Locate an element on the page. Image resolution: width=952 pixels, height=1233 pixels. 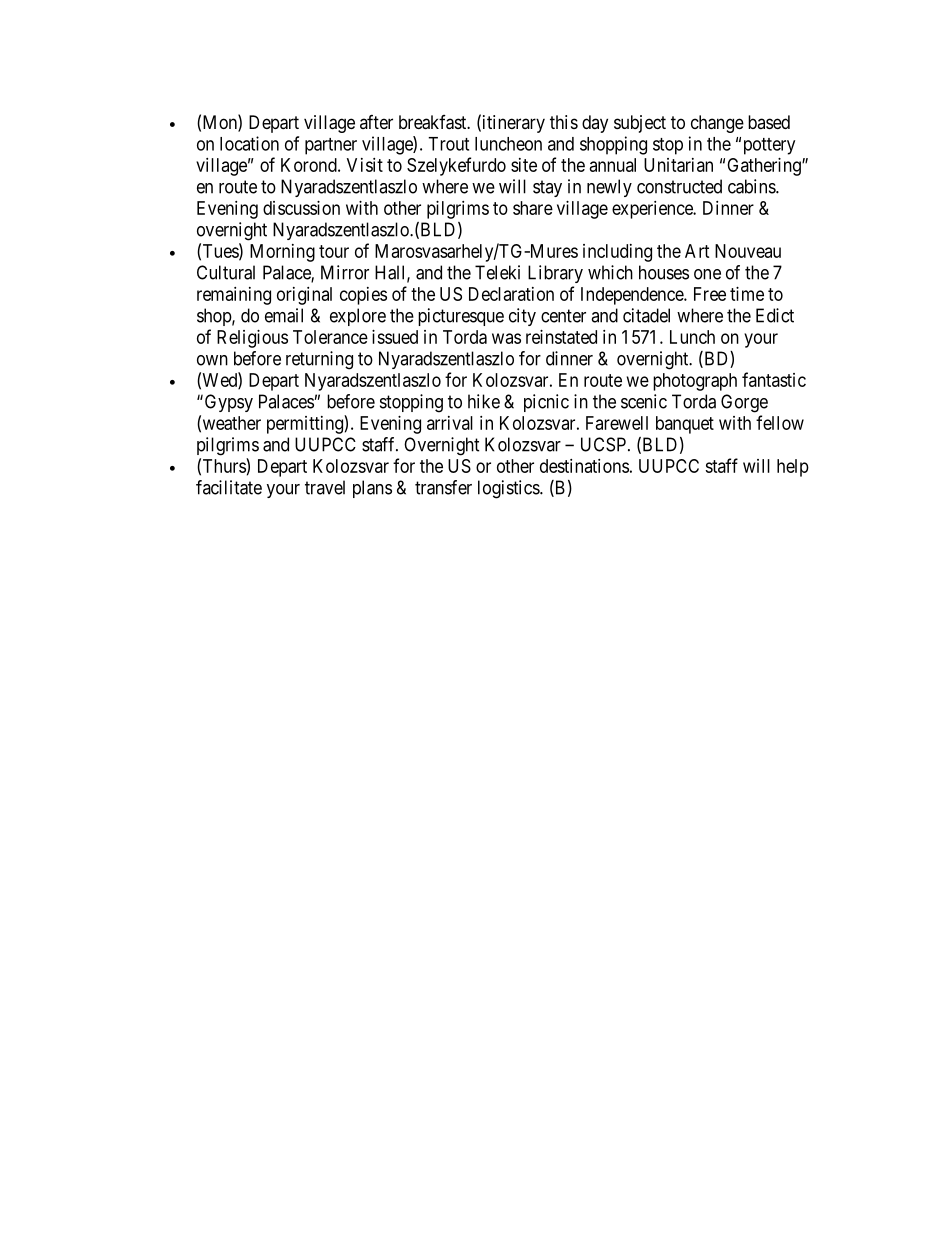
change is located at coordinates (717, 124).
